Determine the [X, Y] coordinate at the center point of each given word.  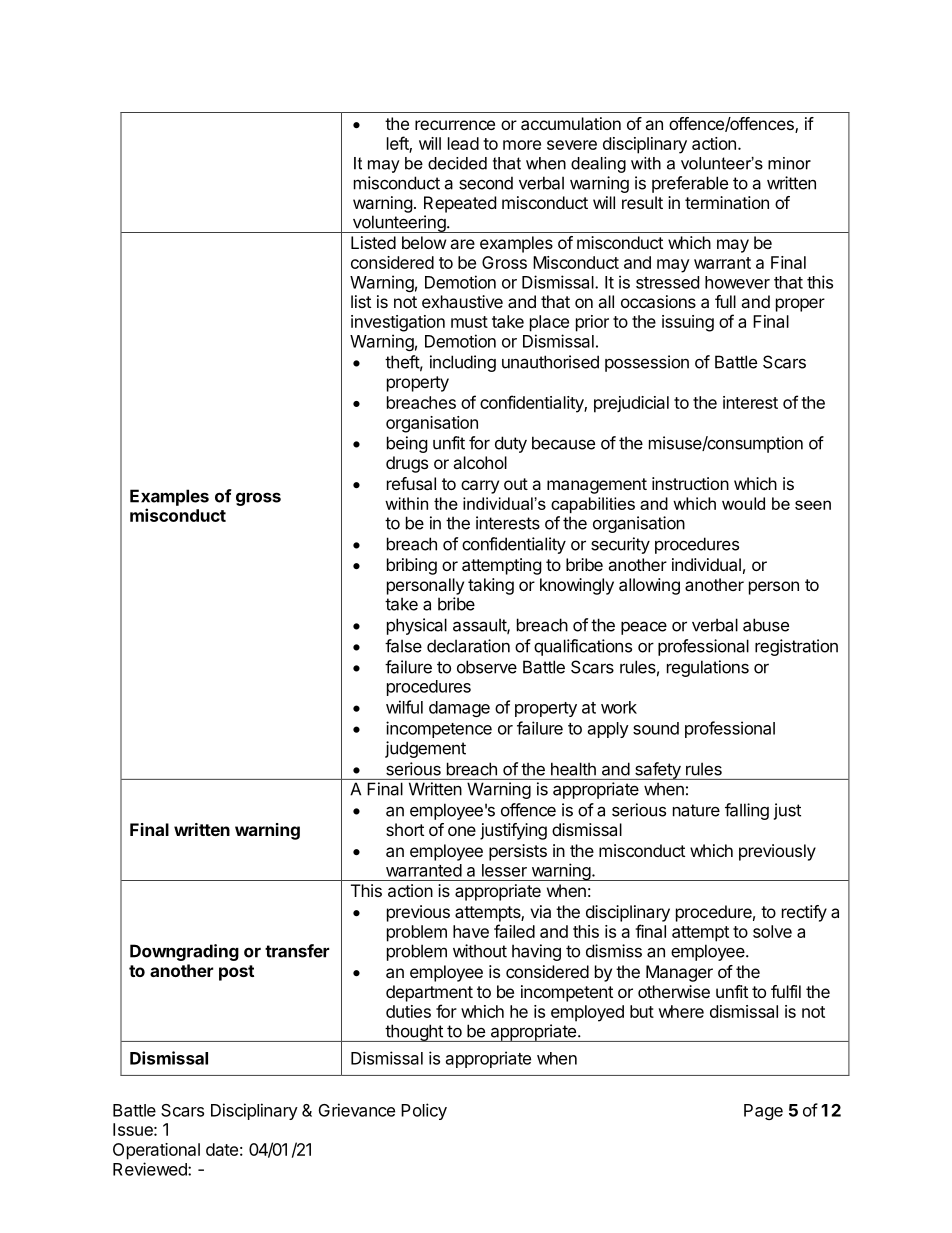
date [222, 1149]
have [471, 931]
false [403, 646]
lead [463, 143]
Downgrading [184, 952]
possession [647, 363]
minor [789, 163]
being [407, 444]
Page [763, 1112]
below [424, 242]
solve [772, 931]
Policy [424, 1111]
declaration [468, 646]
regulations [708, 668]
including [463, 363]
